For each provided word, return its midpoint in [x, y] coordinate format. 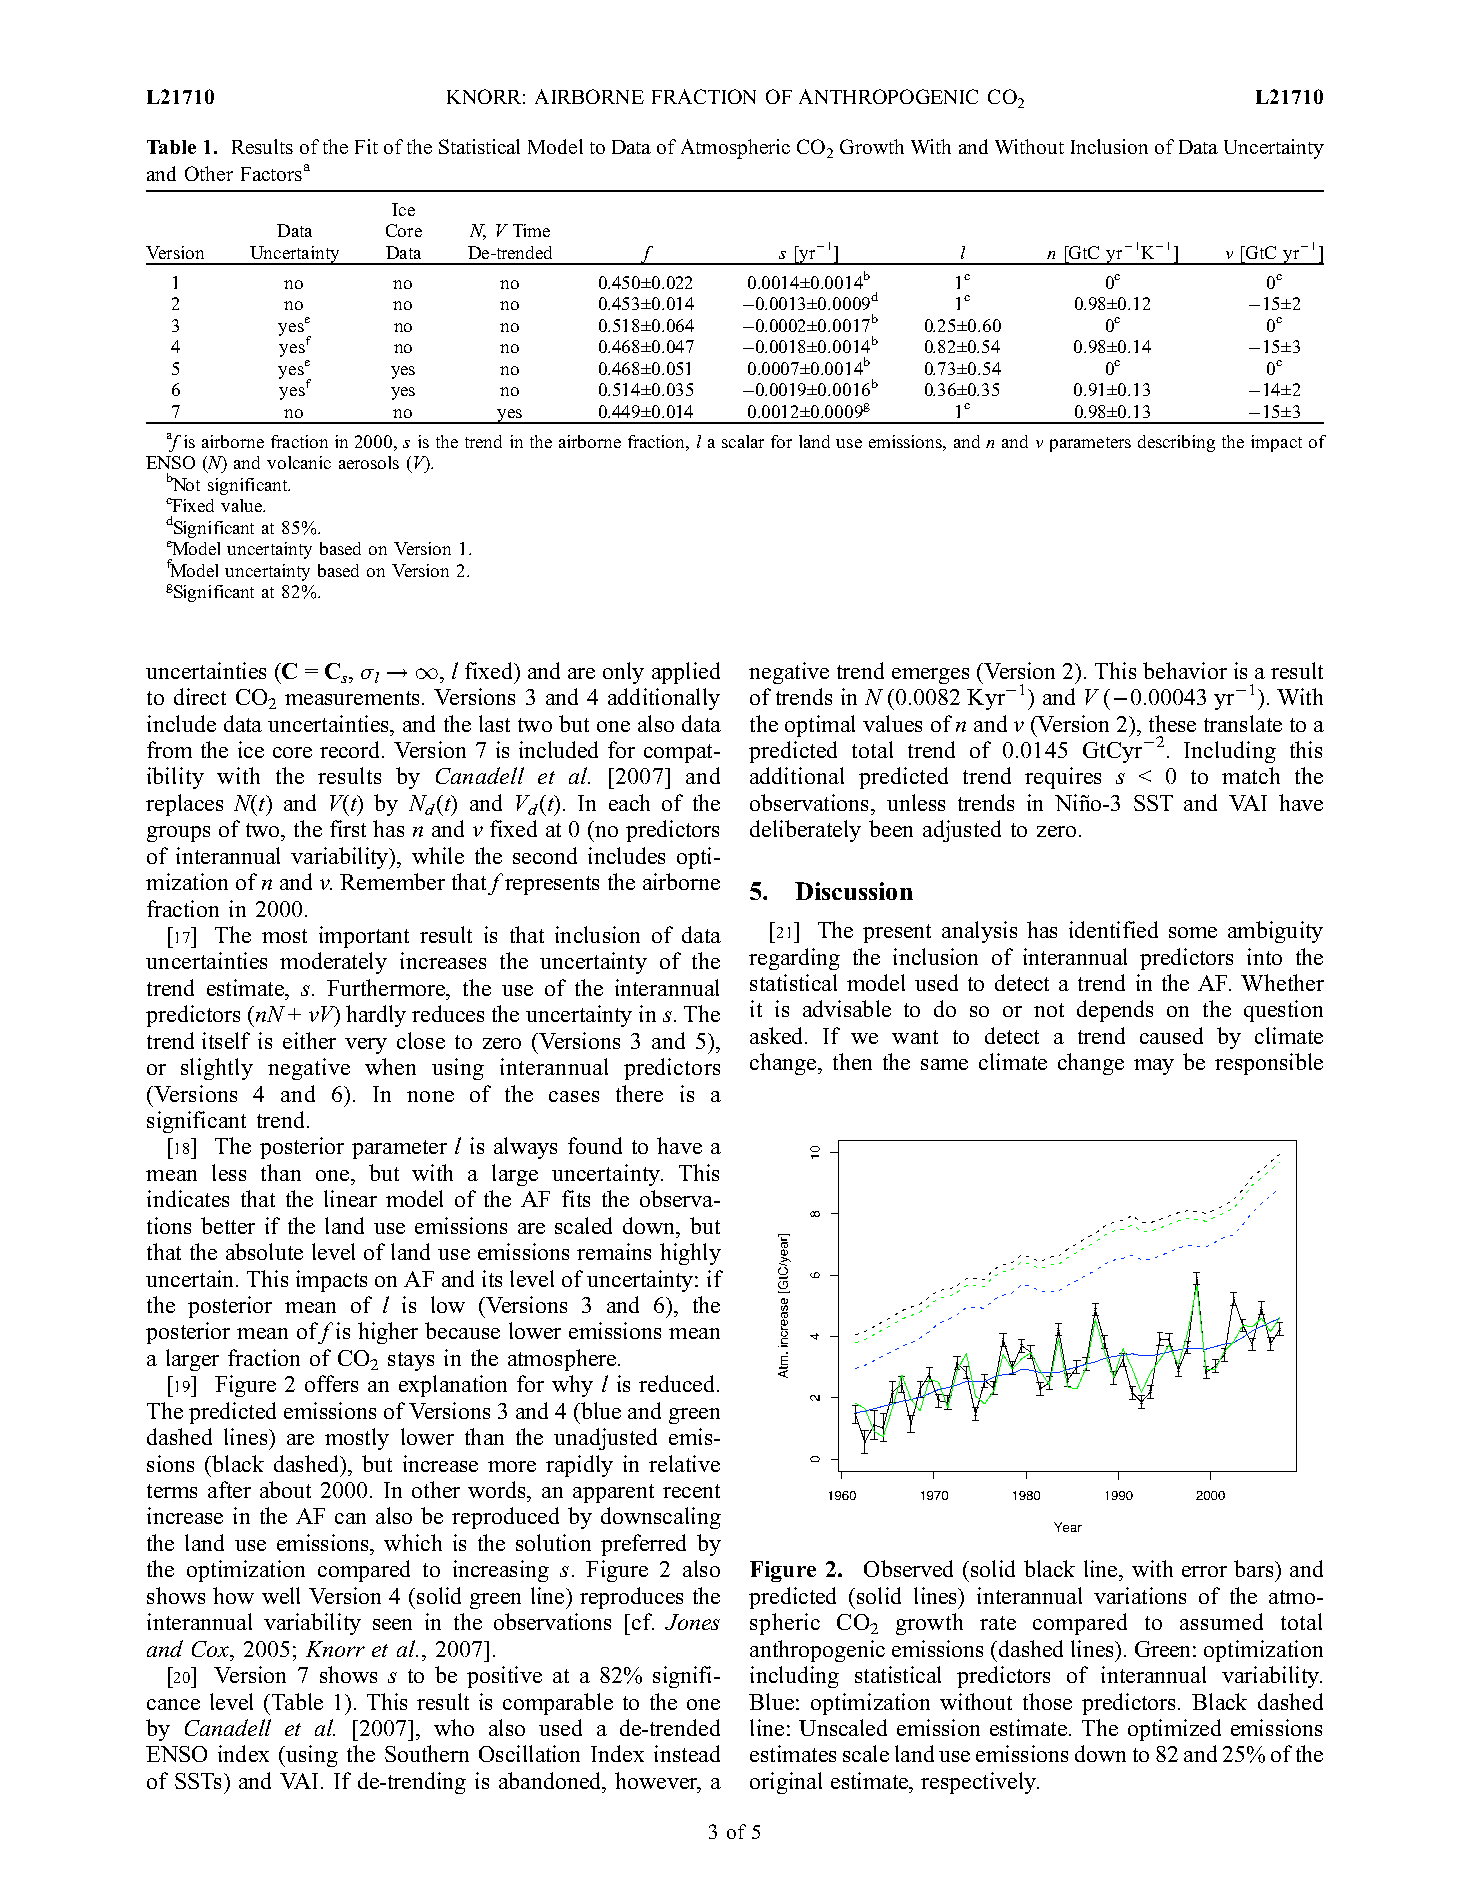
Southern [427, 1753]
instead [687, 1753]
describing [1176, 443]
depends [1115, 1011]
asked [778, 1035]
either [309, 1040]
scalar [743, 441]
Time [531, 230]
